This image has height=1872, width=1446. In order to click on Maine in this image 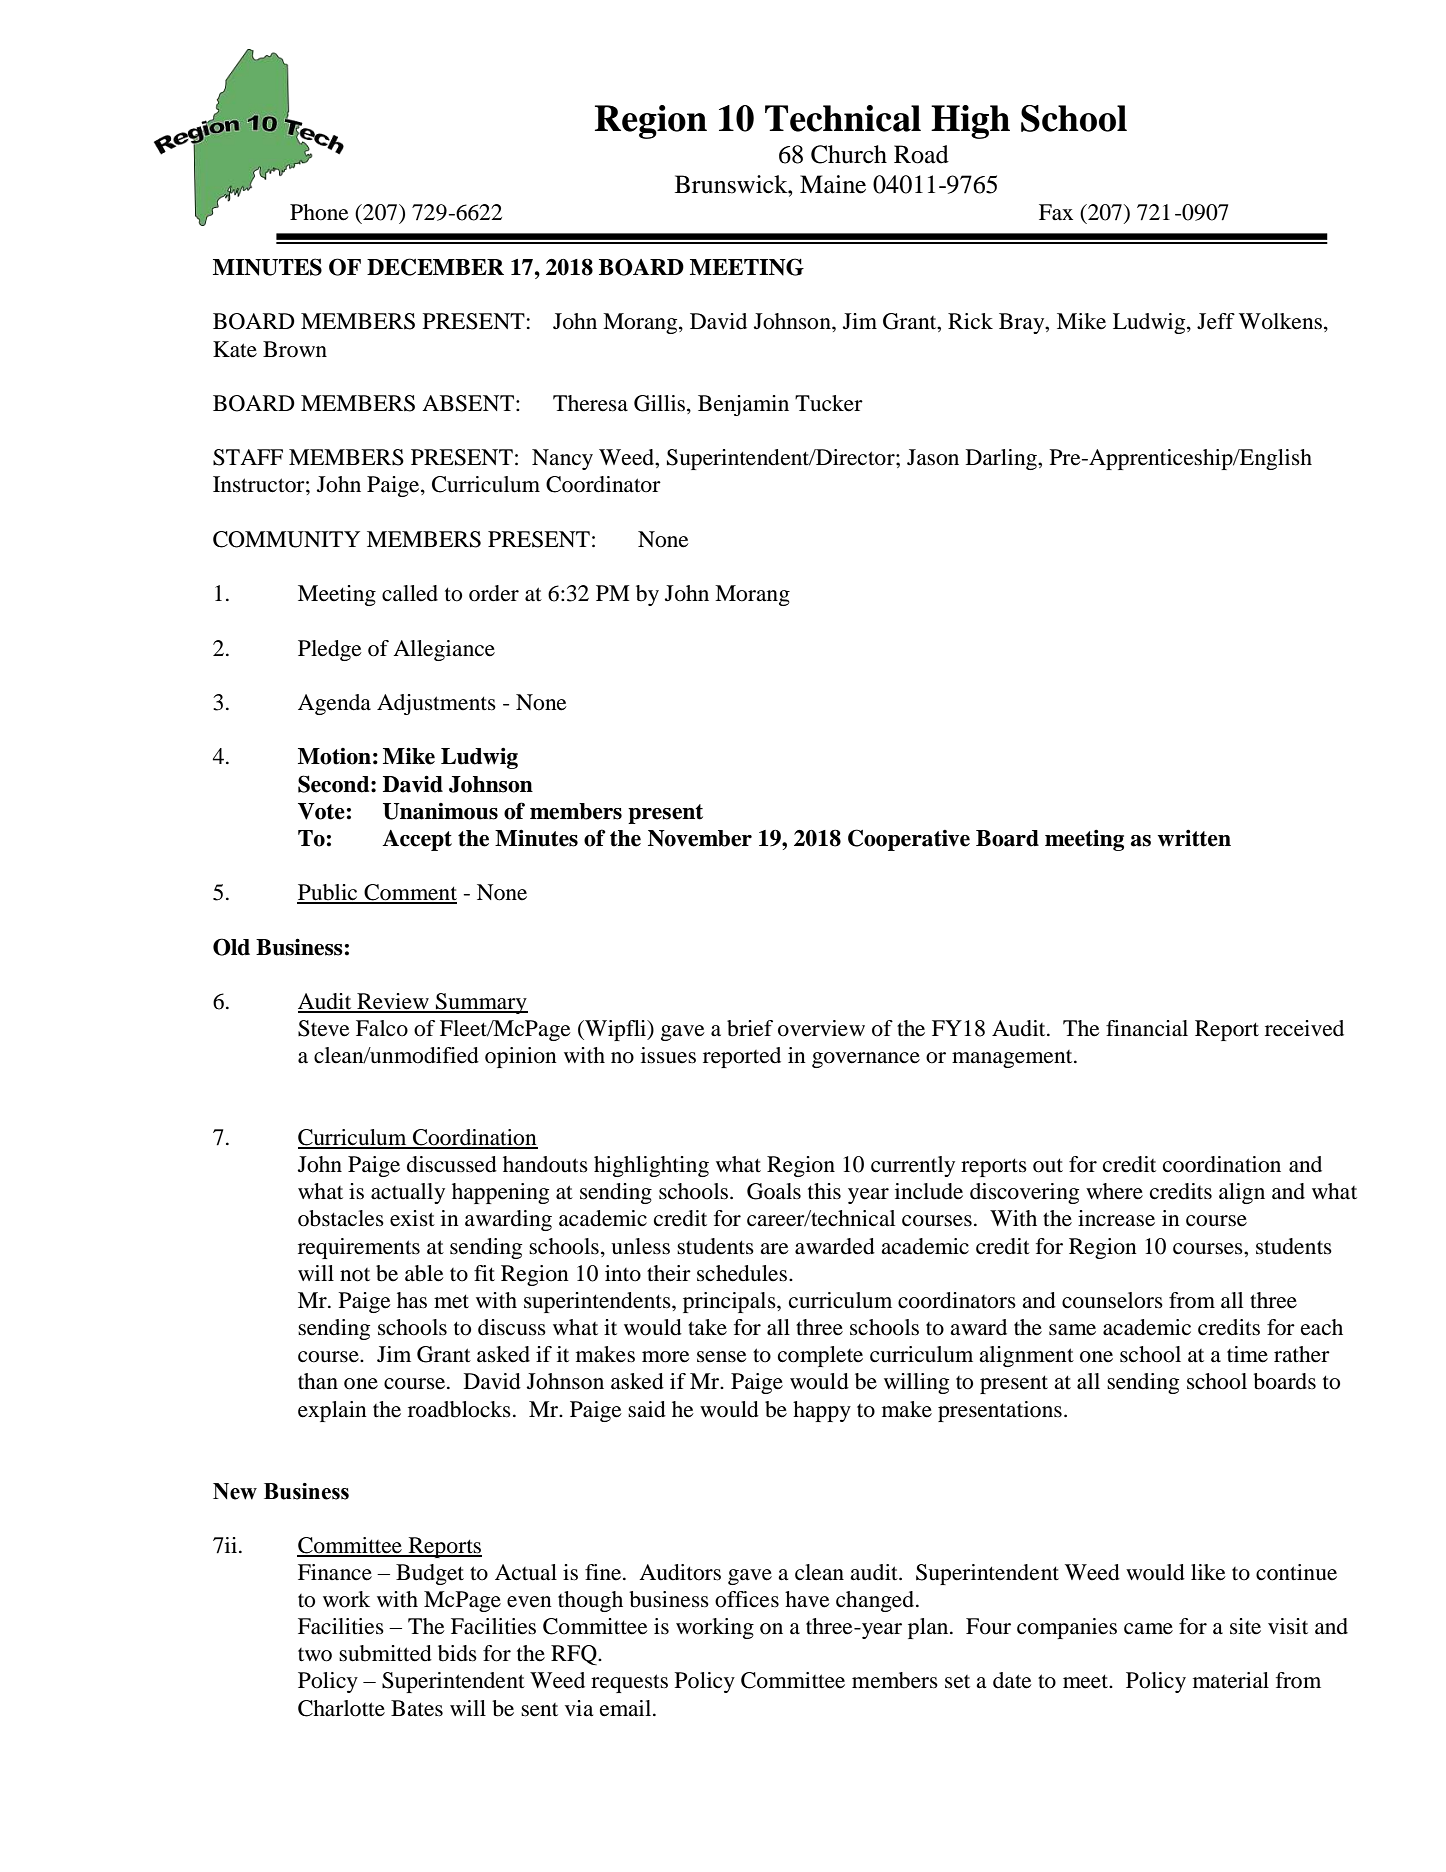, I will do `click(833, 184)`.
